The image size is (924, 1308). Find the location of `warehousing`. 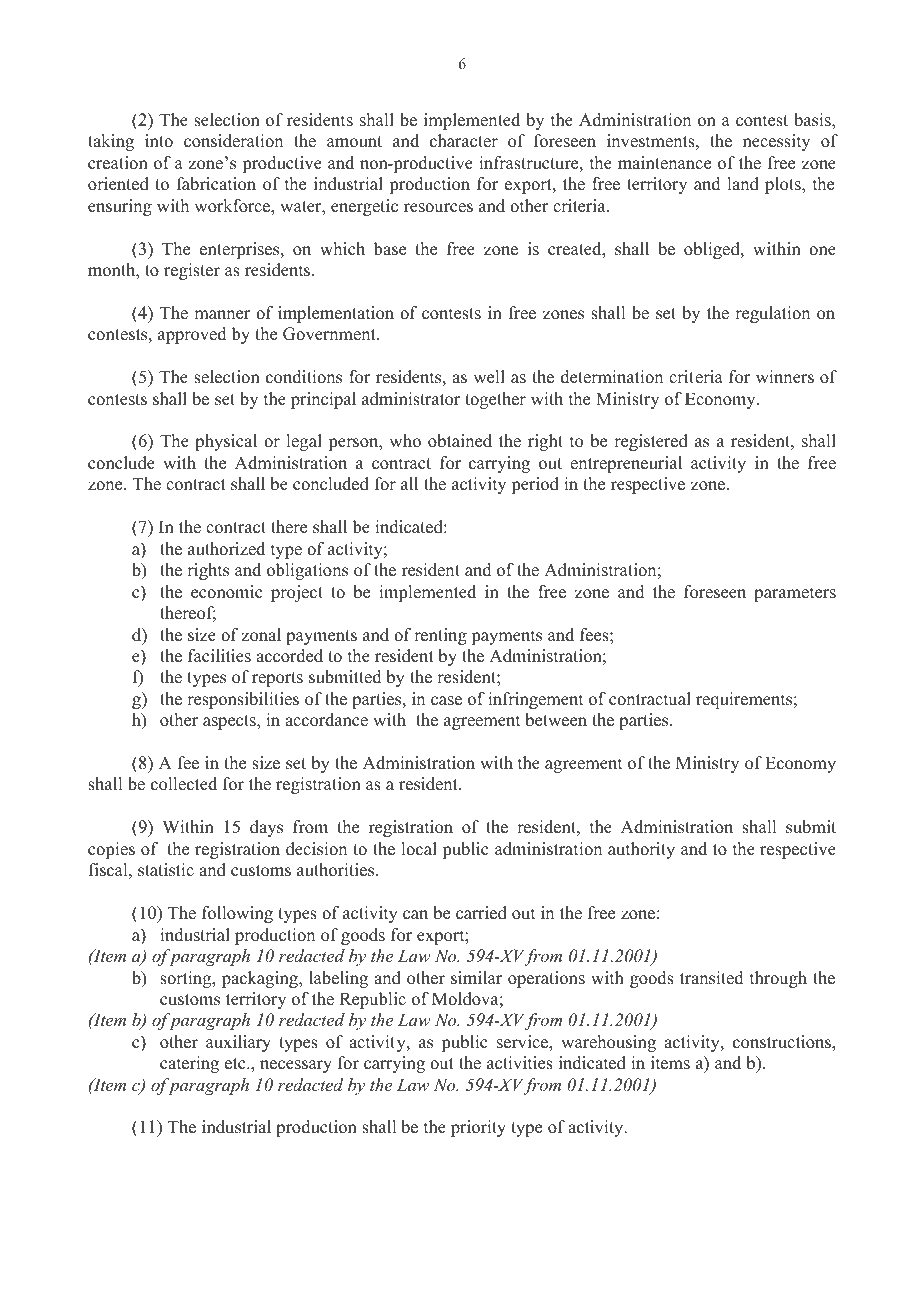

warehousing is located at coordinates (608, 1043).
